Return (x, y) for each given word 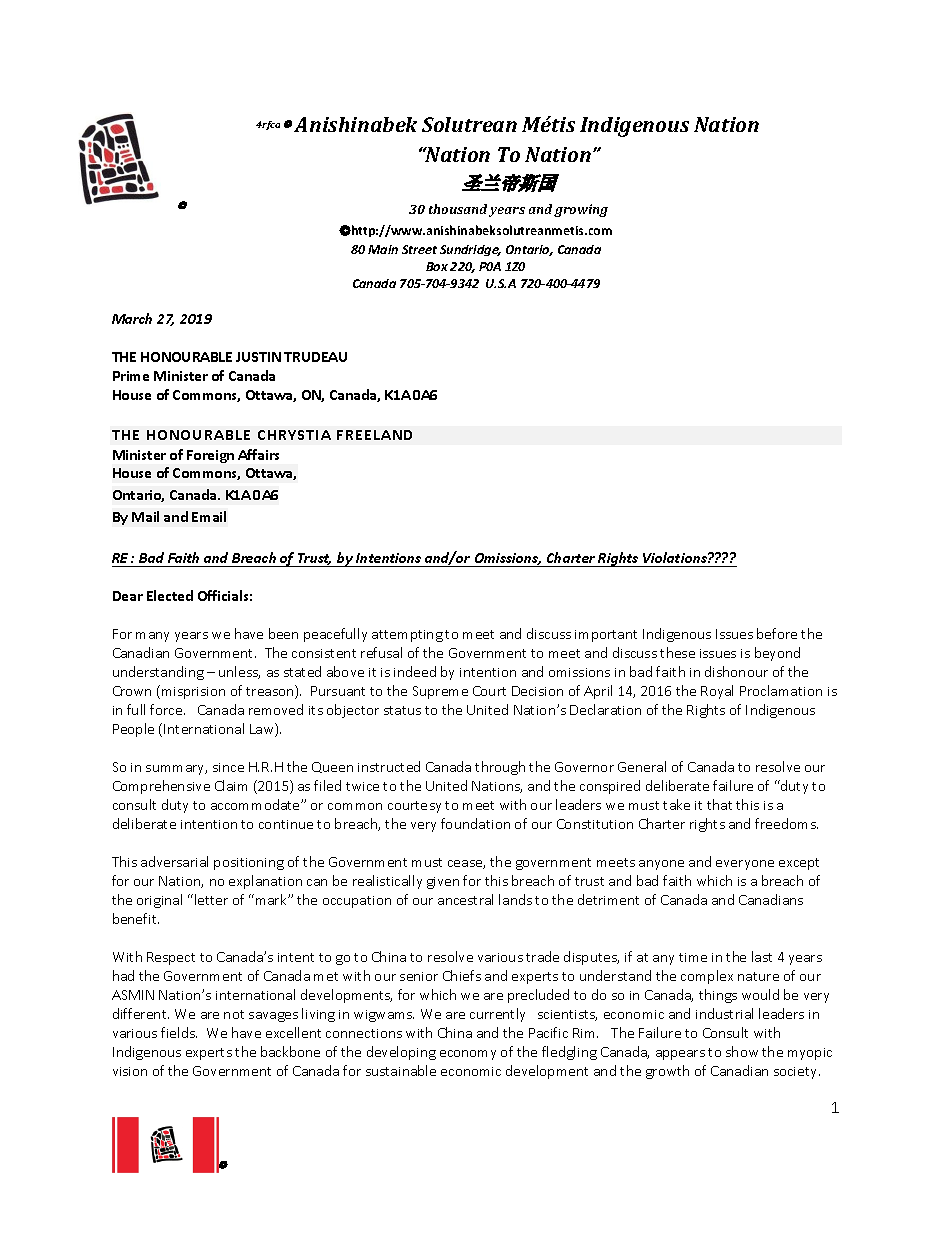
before (777, 633)
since (228, 767)
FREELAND (374, 435)
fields (179, 1032)
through (500, 768)
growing (581, 210)
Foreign (210, 456)
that (719, 804)
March (132, 318)
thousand (458, 209)
